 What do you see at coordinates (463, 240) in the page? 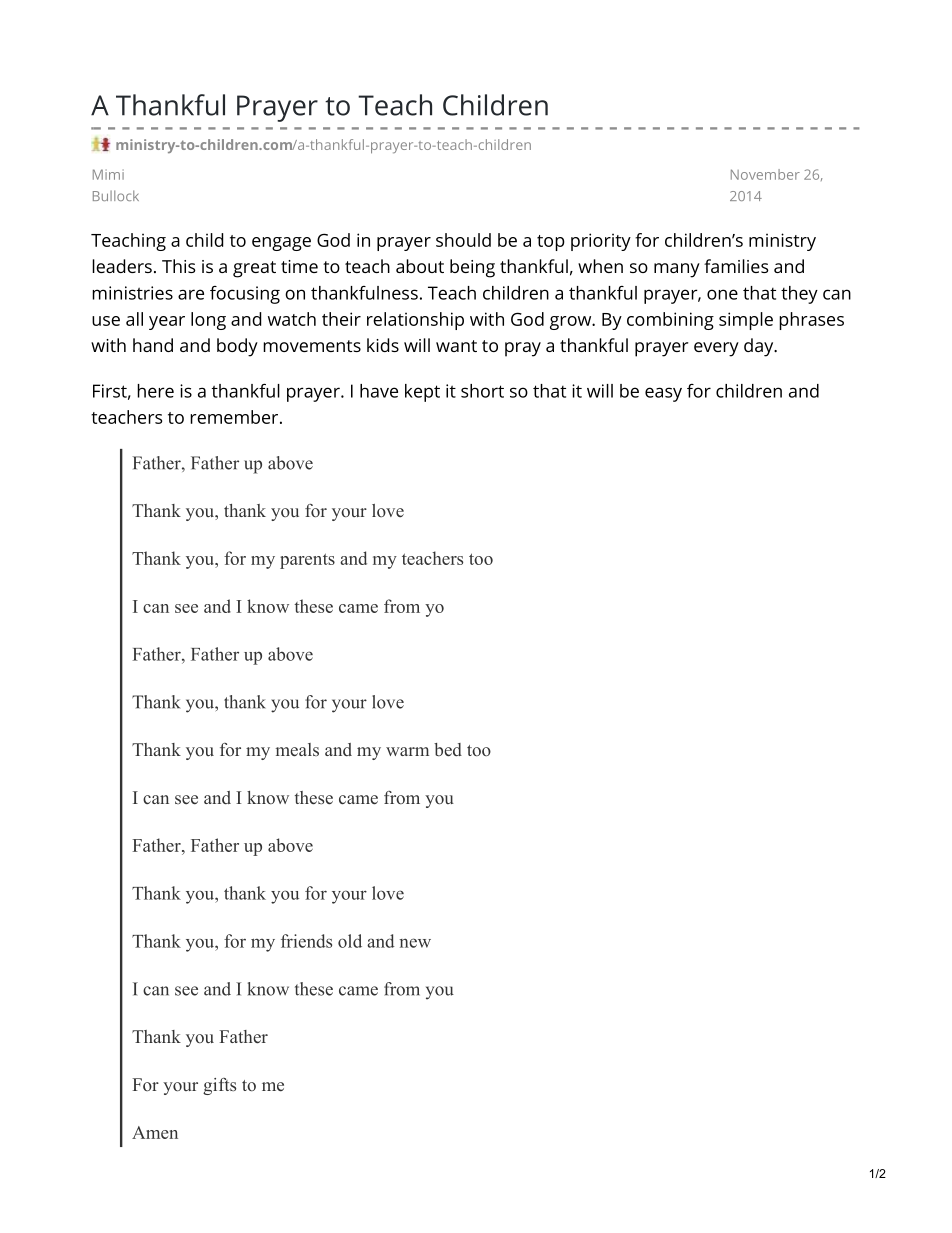
I see `should` at bounding box center [463, 240].
